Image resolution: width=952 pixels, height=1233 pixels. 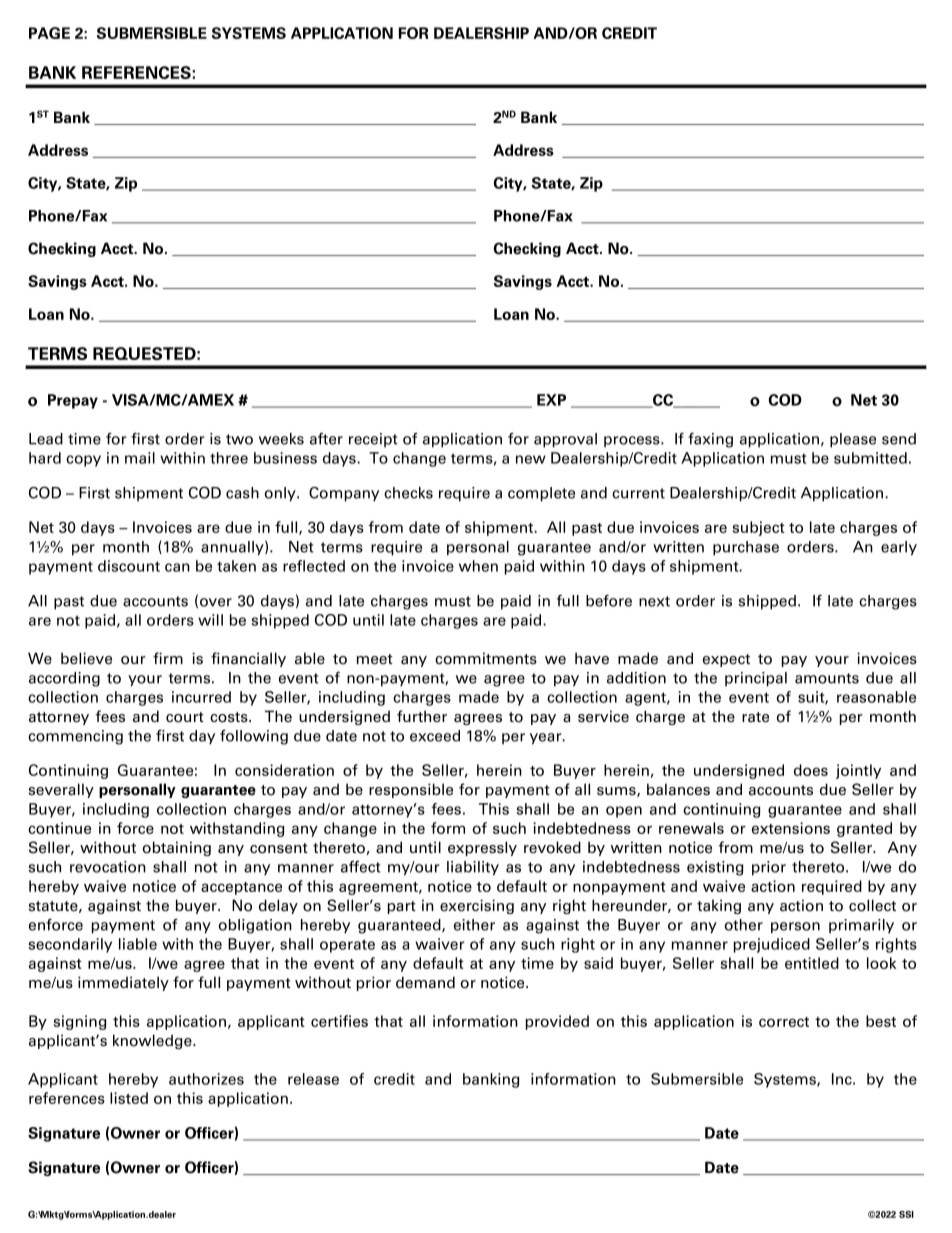 What do you see at coordinates (373, 440) in the screenshot?
I see `receipt` at bounding box center [373, 440].
